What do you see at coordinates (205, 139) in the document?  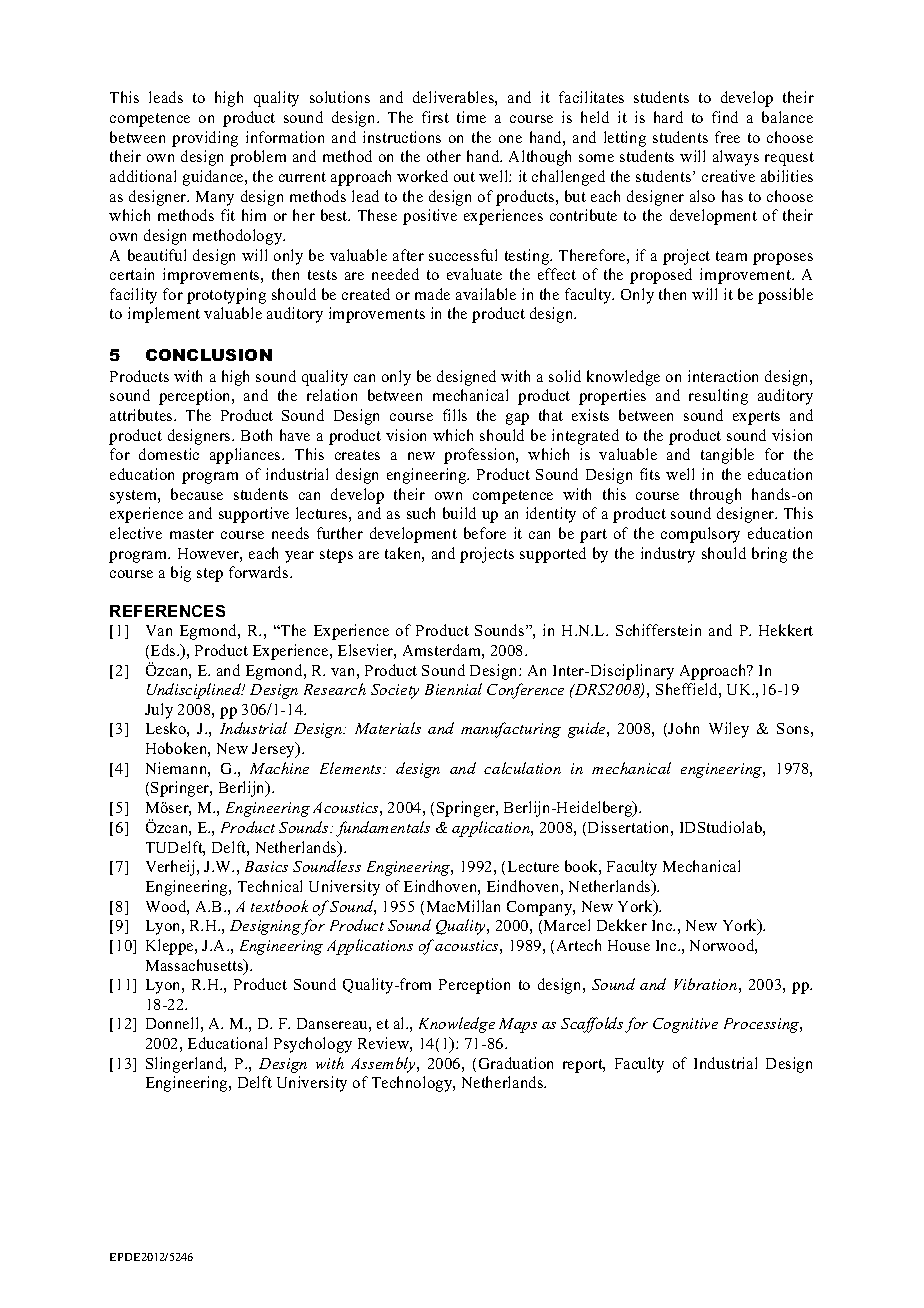 I see `providing` at bounding box center [205, 139].
